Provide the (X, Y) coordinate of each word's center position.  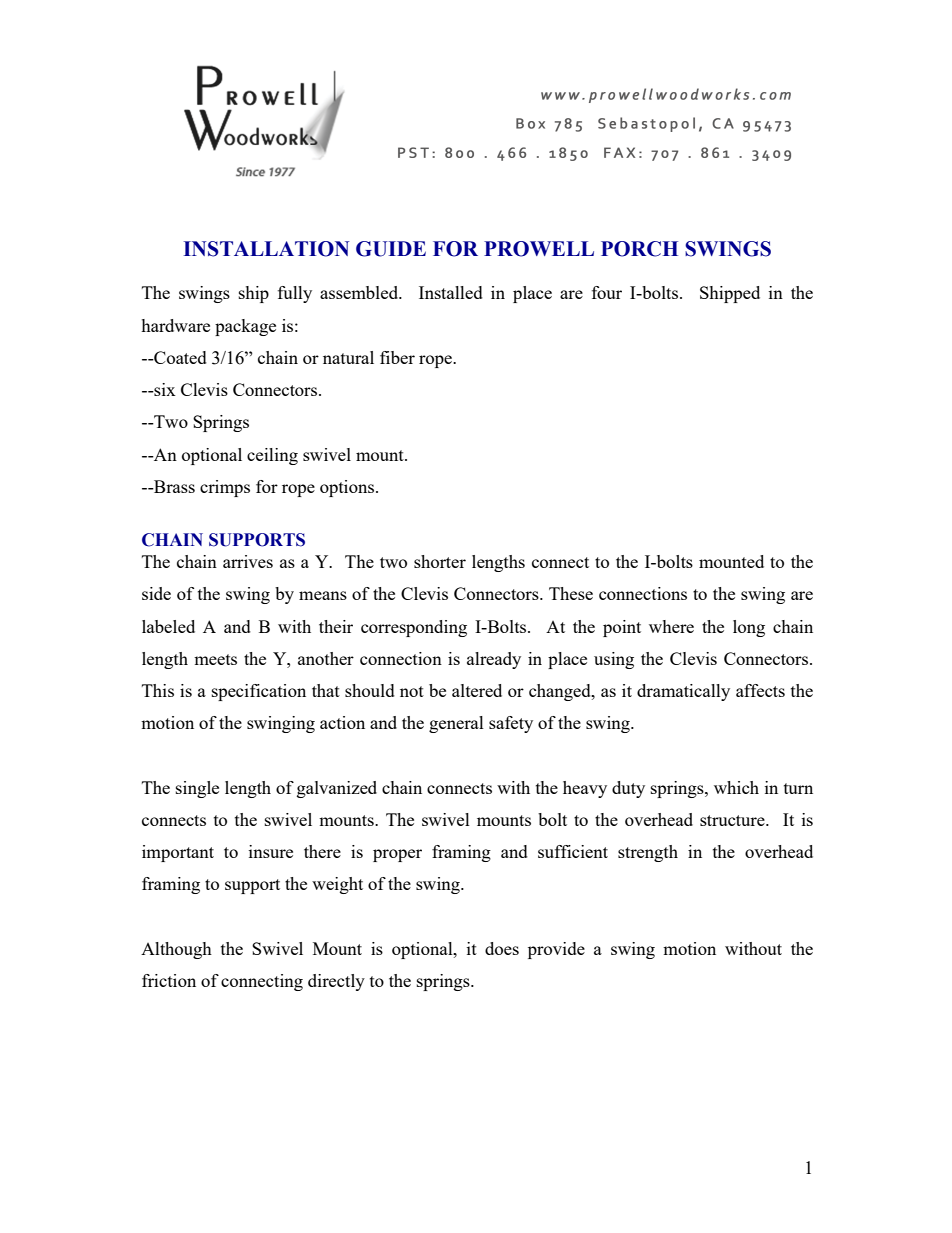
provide (556, 950)
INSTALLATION (266, 249)
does (502, 948)
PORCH (639, 249)
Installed (451, 292)
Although (176, 950)
